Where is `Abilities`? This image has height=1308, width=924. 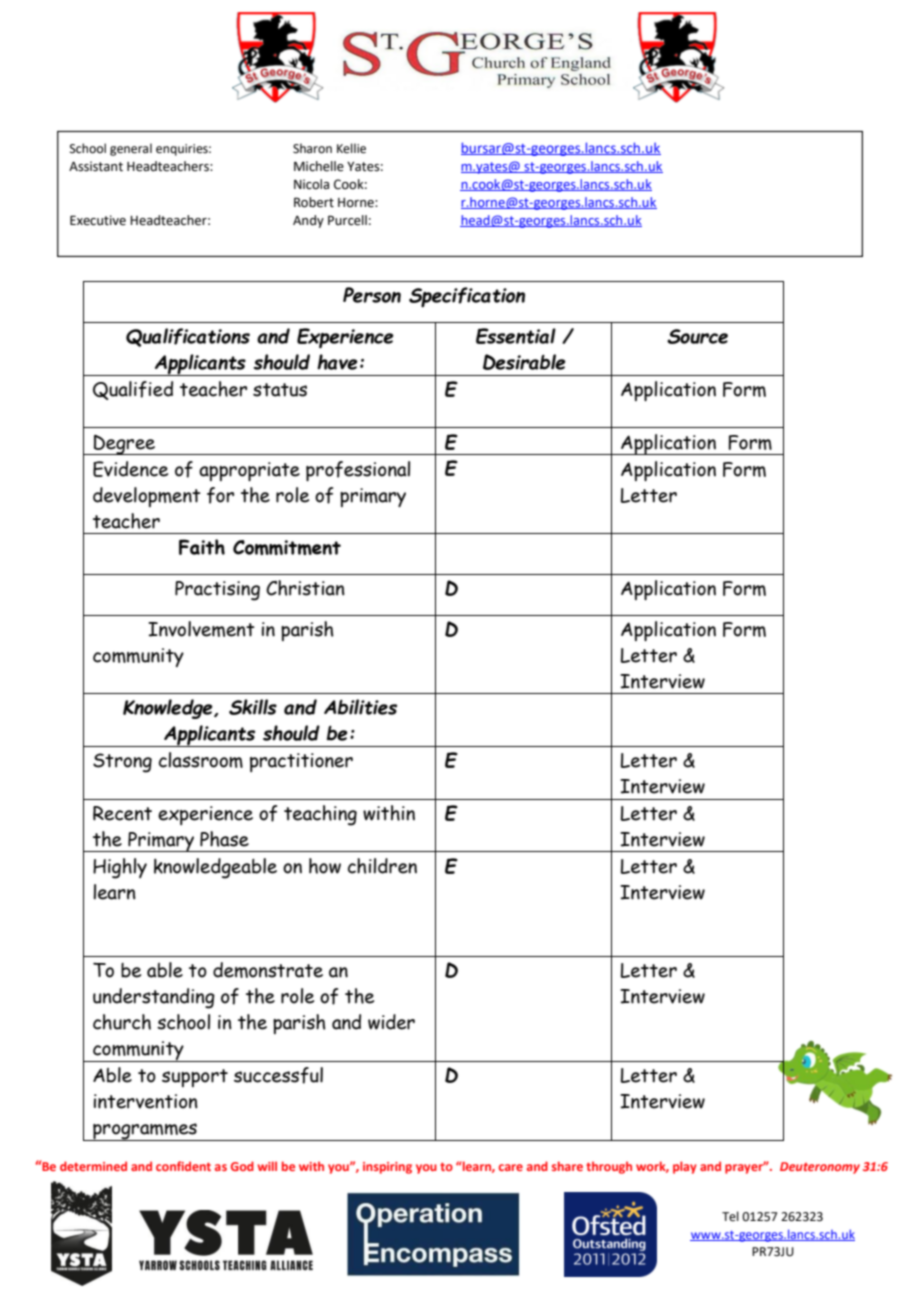
Abilities is located at coordinates (360, 707).
